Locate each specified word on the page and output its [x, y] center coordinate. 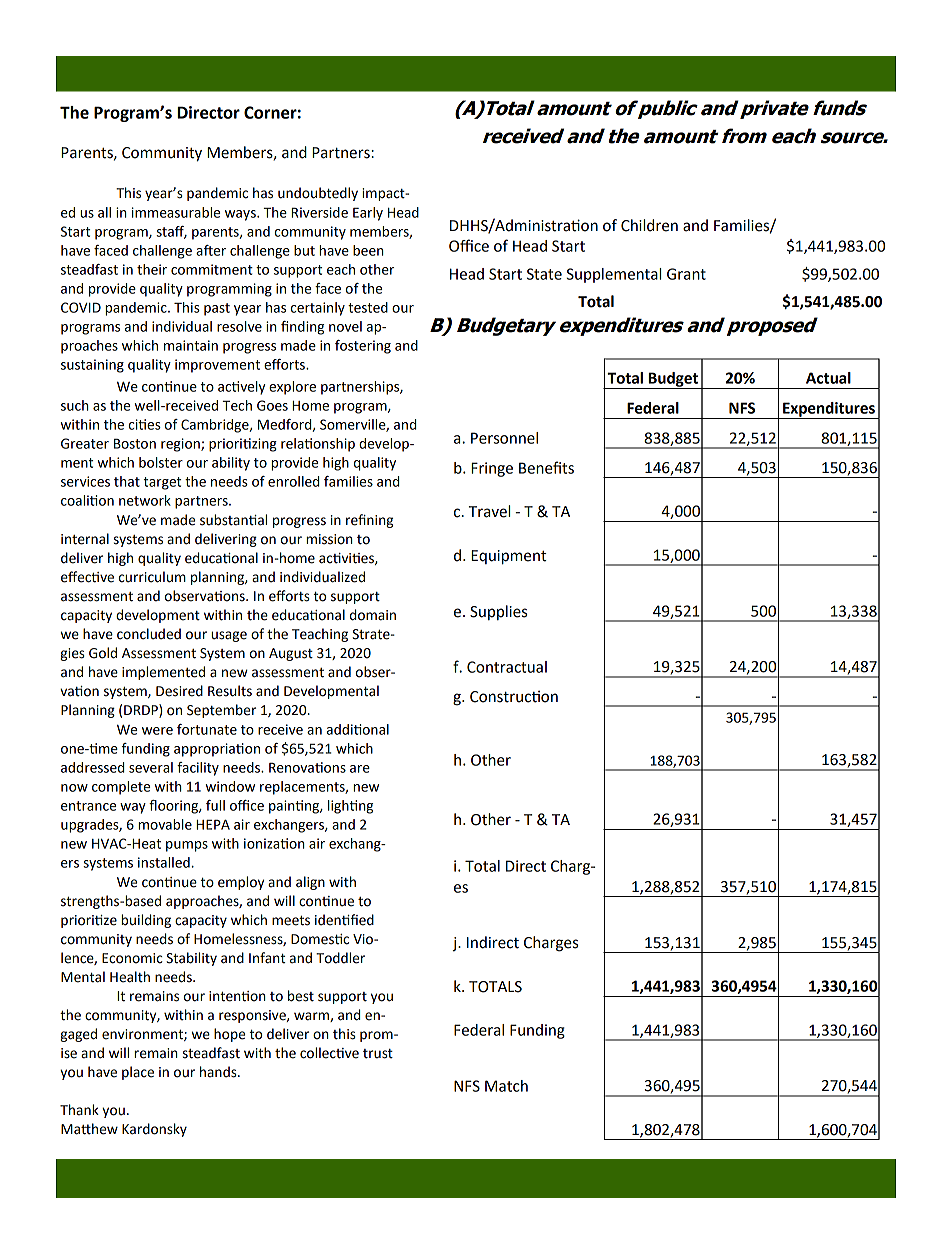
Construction [514, 696]
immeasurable [176, 212]
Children [649, 225]
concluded [149, 634]
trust [378, 1054]
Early [368, 214]
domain [373, 615]
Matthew [89, 1129]
